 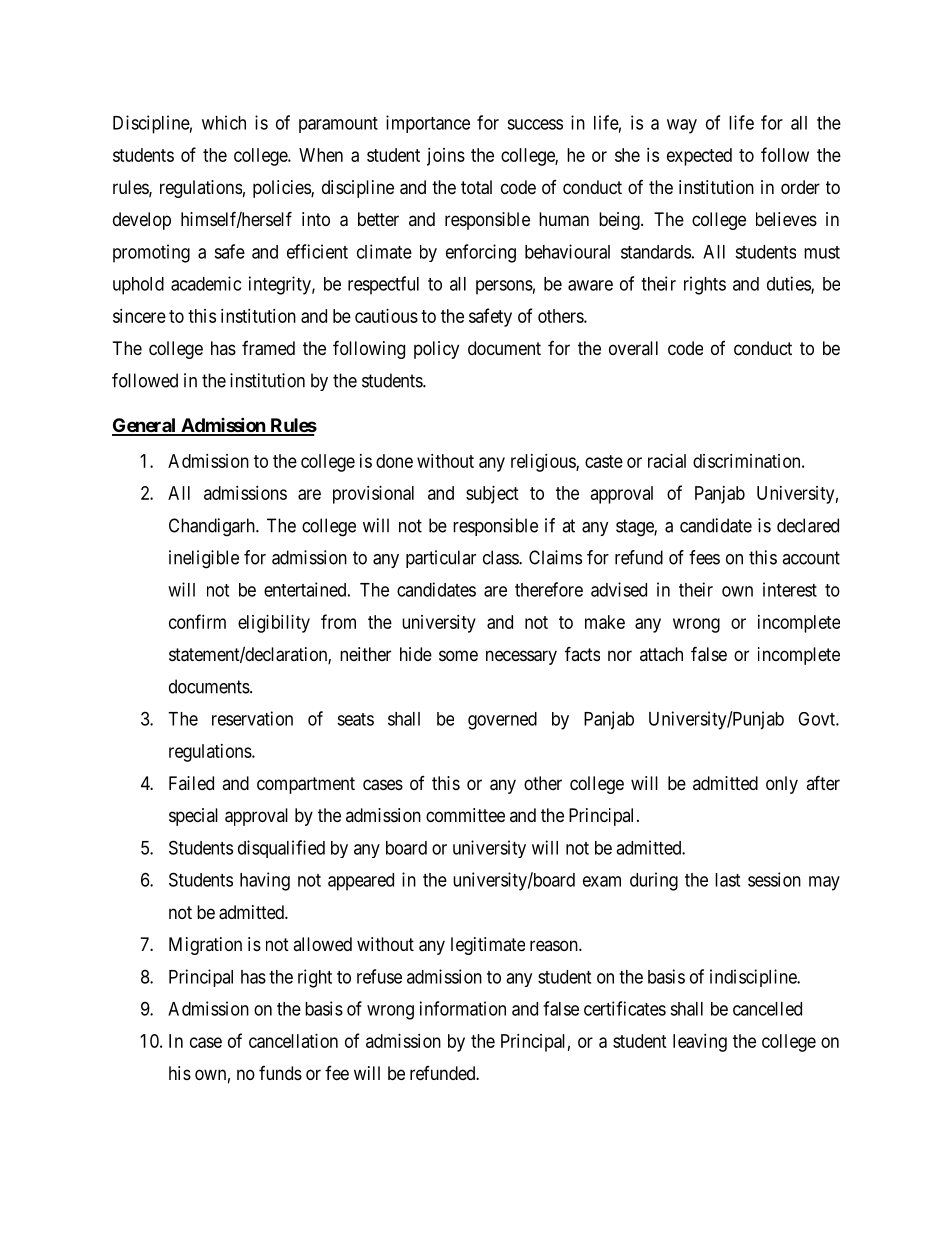 What do you see at coordinates (633, 348) in the image?
I see `overall` at bounding box center [633, 348].
